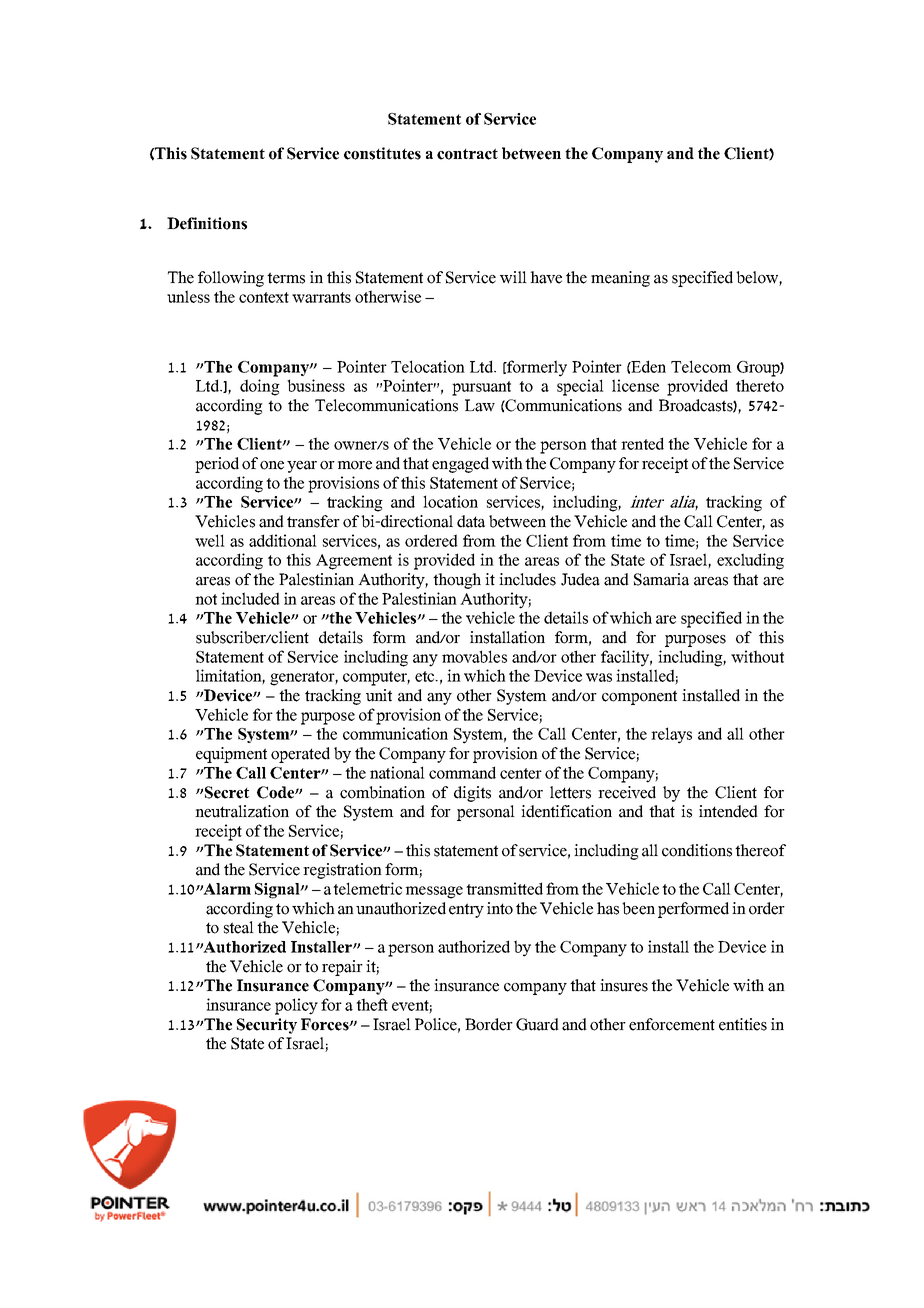 Image resolution: width=924 pixels, height=1308 pixels. I want to click on enforcement, so click(672, 1024).
